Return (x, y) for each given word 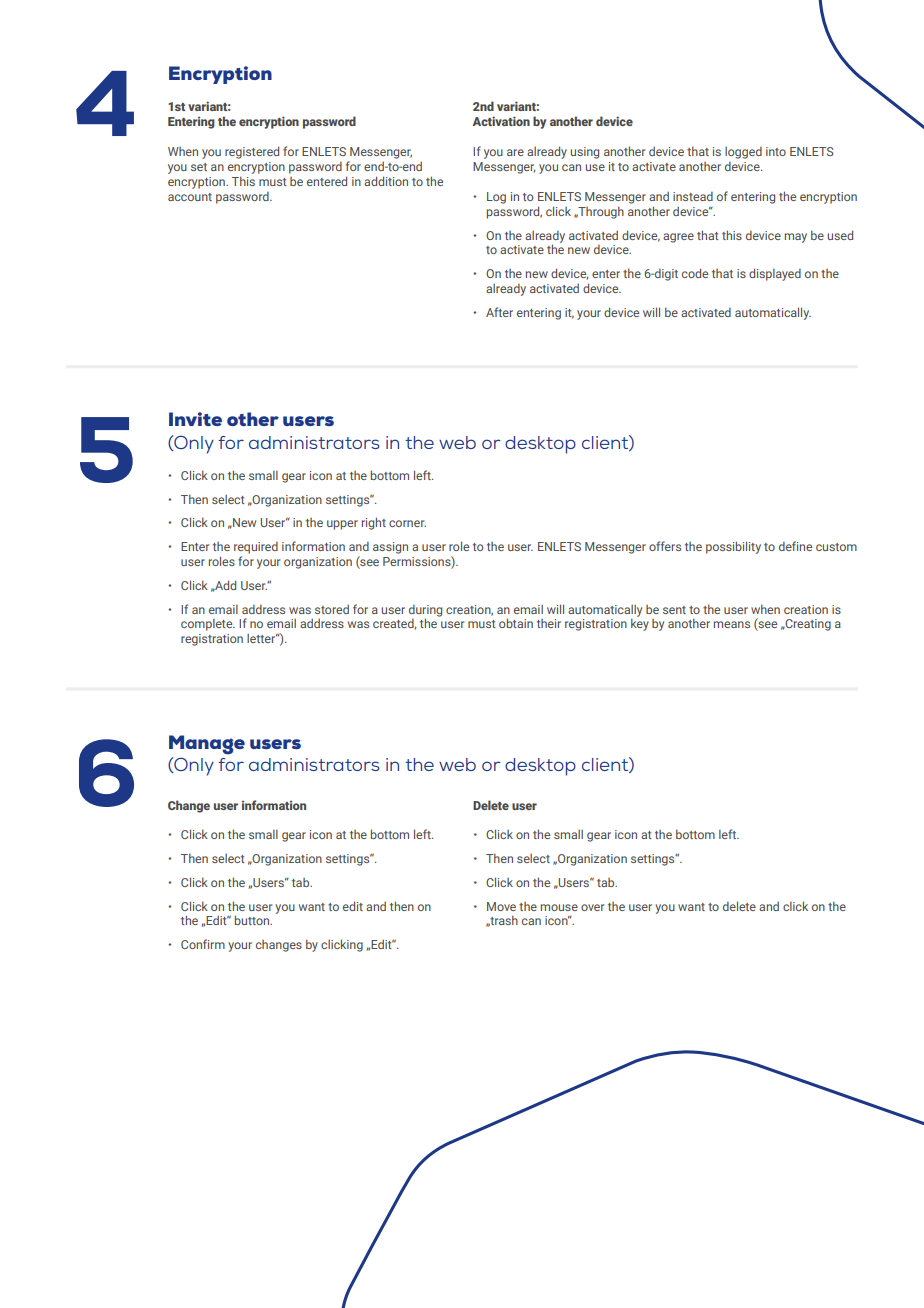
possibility (733, 547)
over (592, 907)
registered (252, 152)
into (776, 151)
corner (407, 523)
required (256, 548)
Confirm (203, 944)
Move (501, 906)
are (515, 152)
